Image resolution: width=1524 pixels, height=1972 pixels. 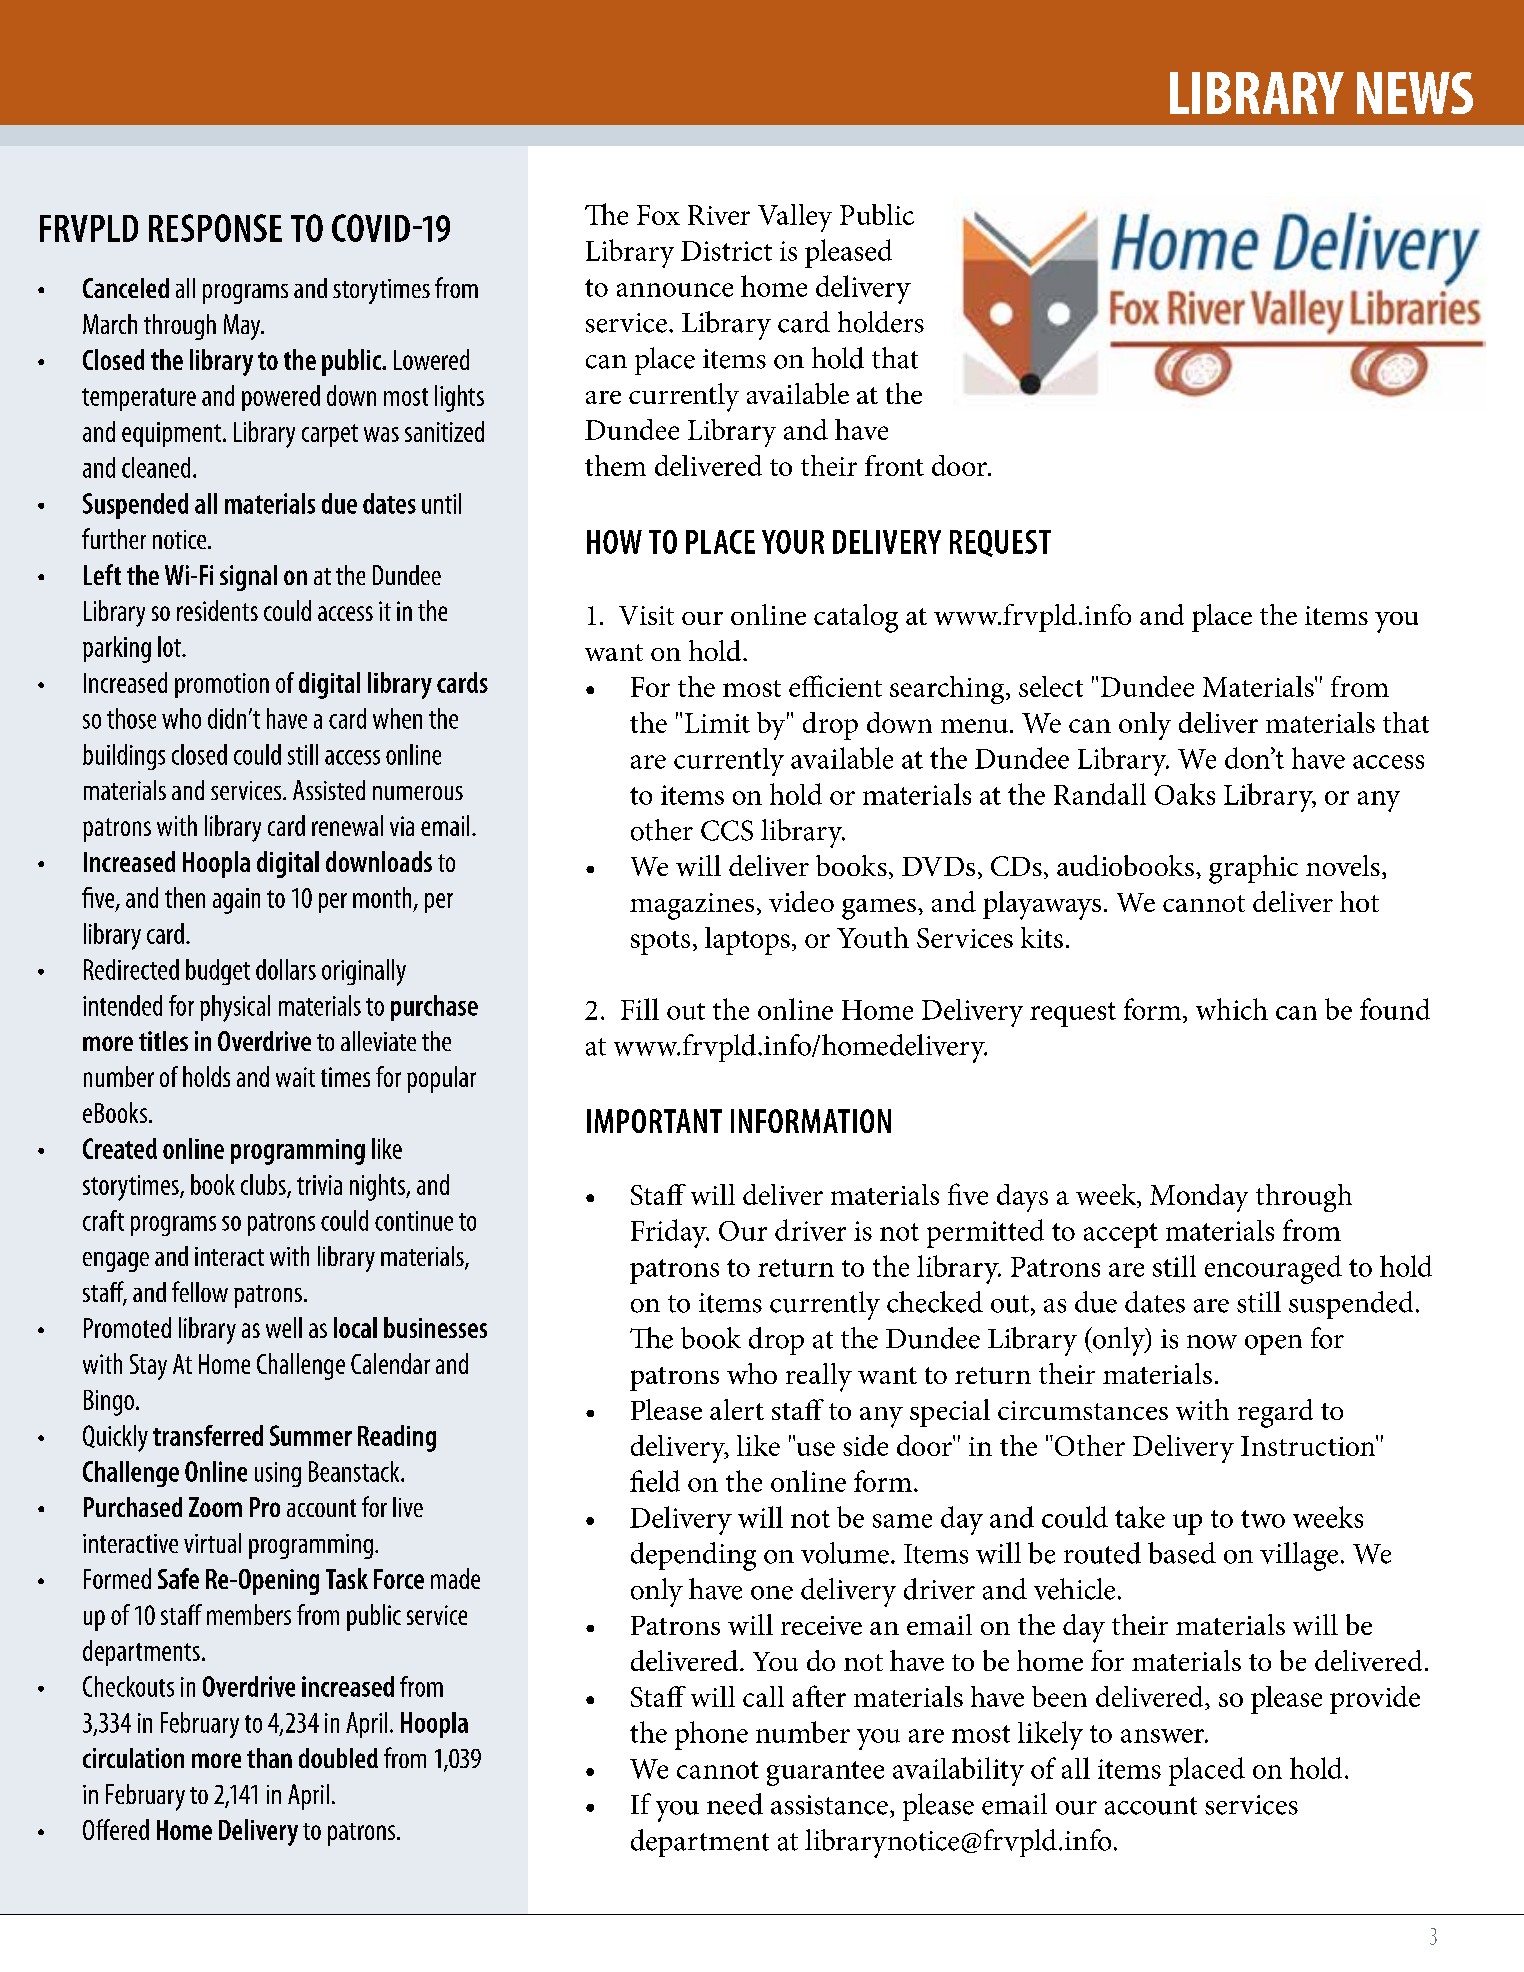 What do you see at coordinates (1273, 1269) in the screenshot?
I see `encouraged` at bounding box center [1273, 1269].
